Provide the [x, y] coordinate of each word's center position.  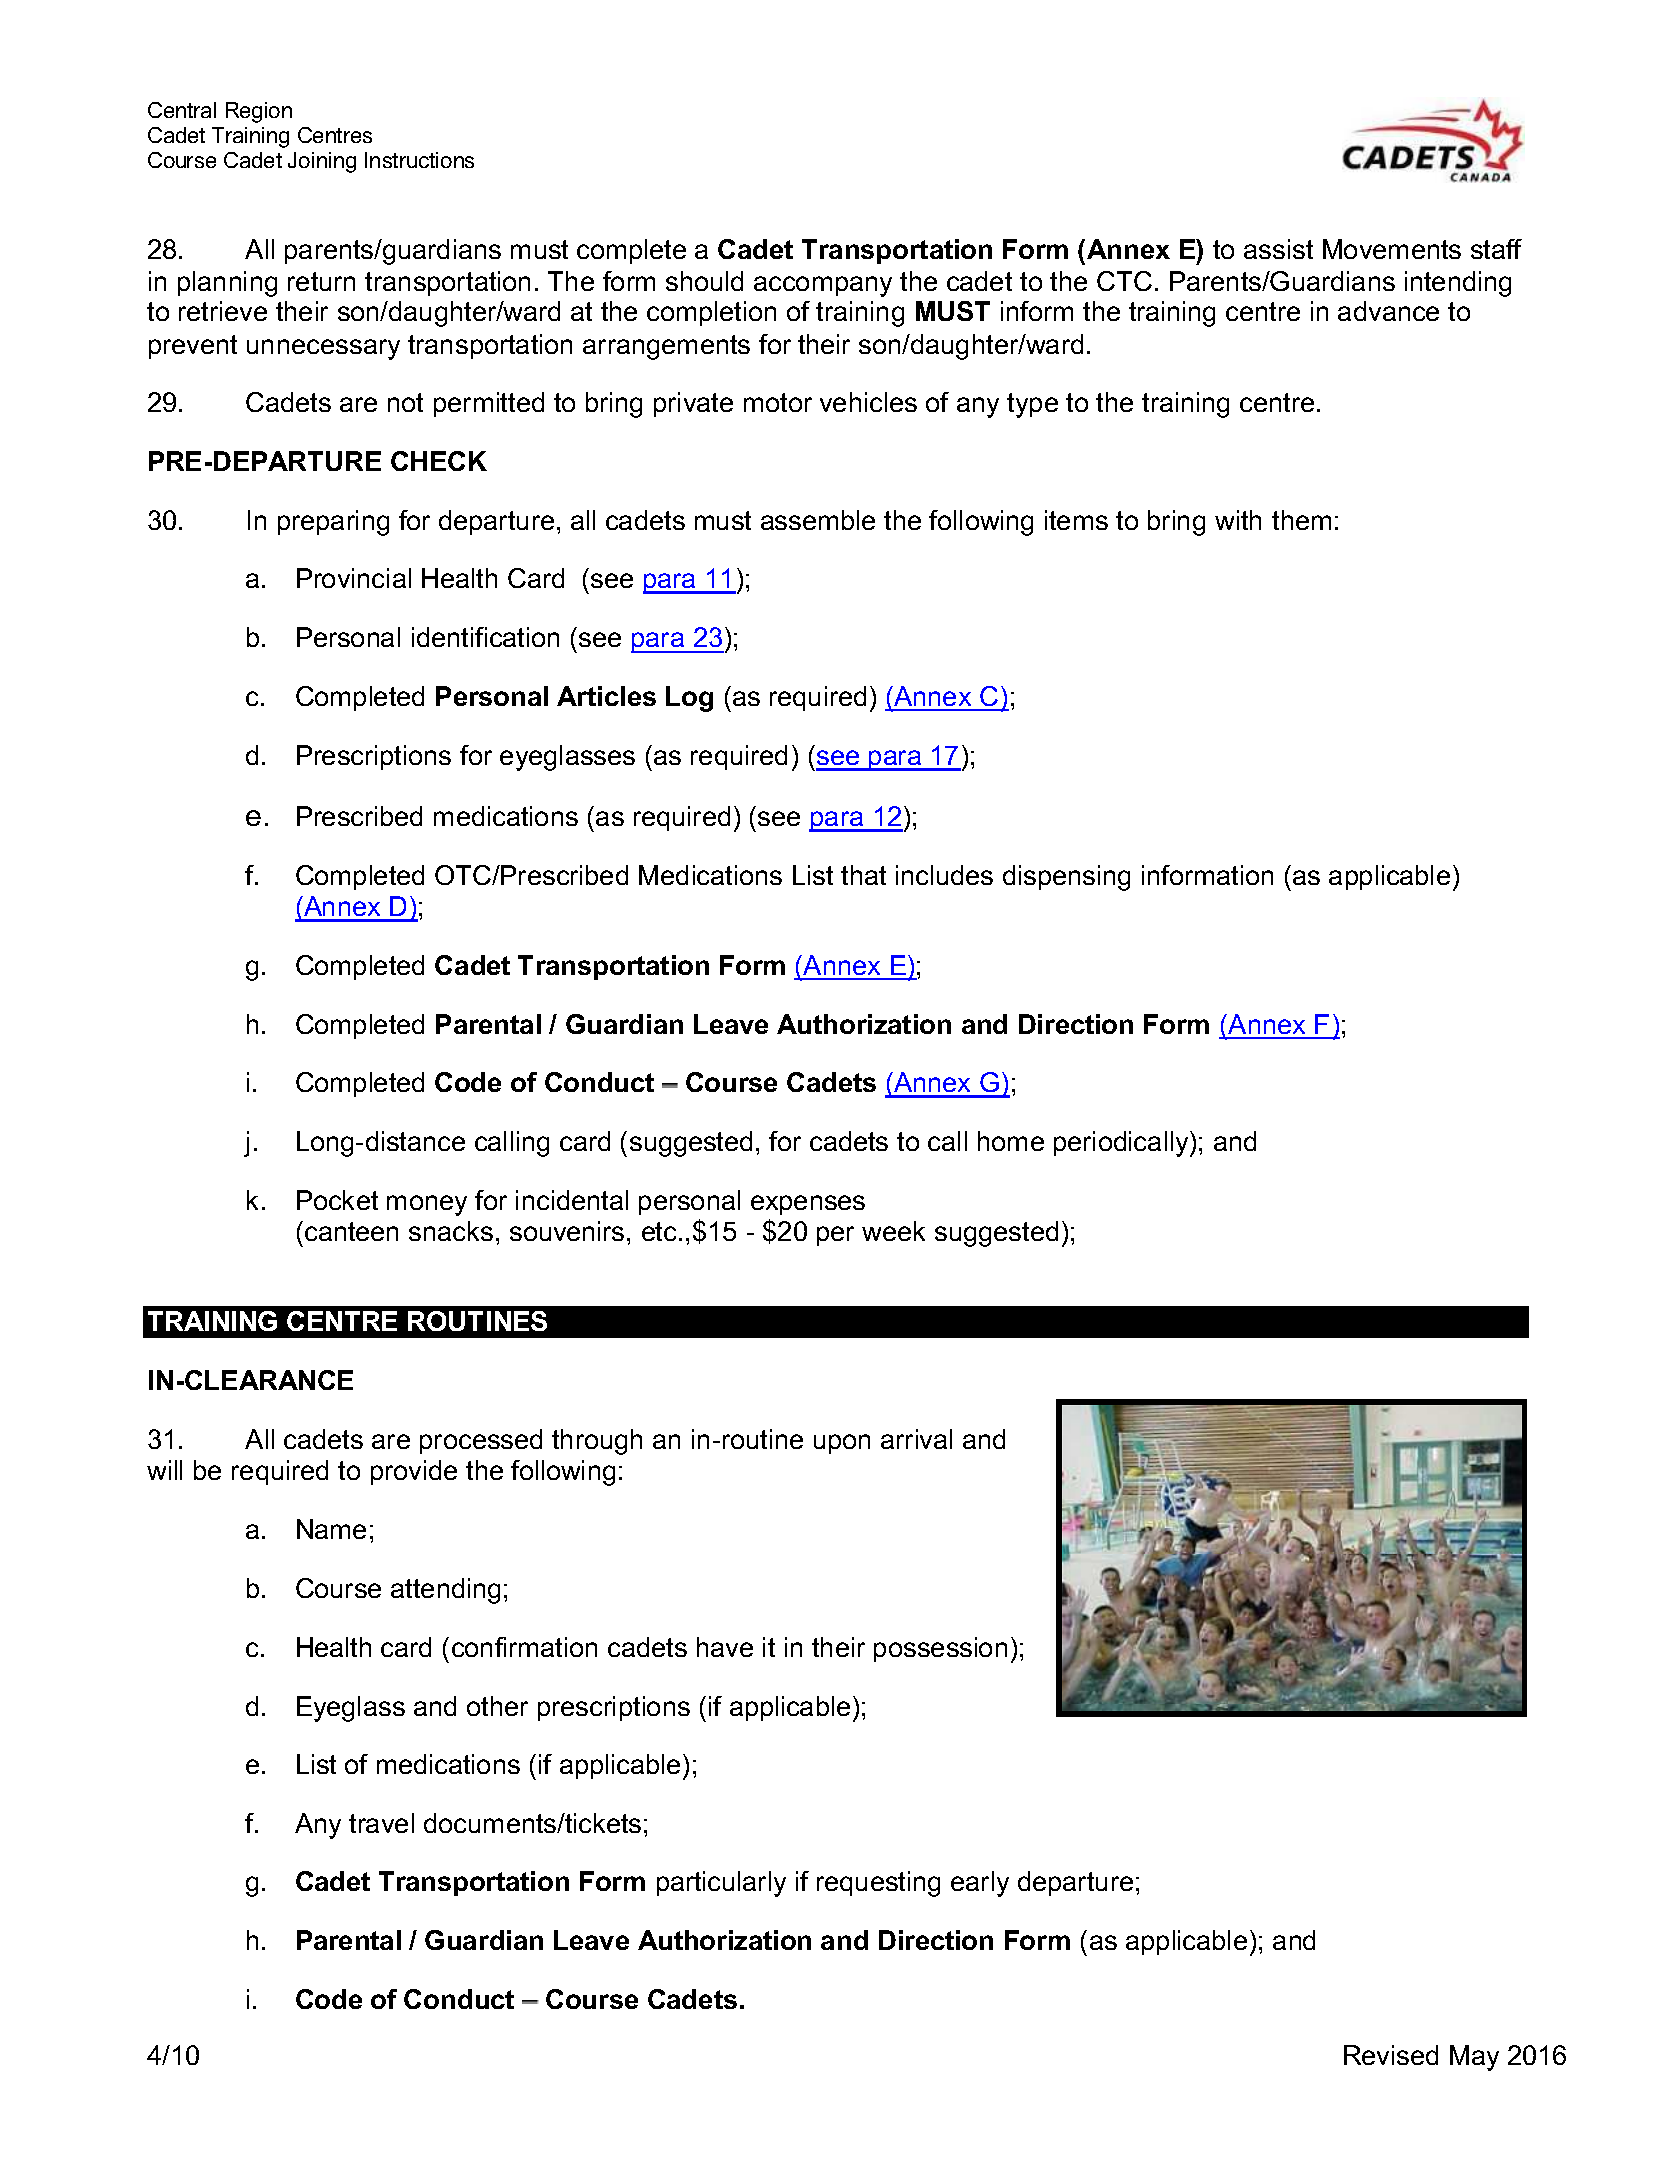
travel [381, 1823]
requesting [878, 1884]
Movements [1392, 249]
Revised [1391, 2055]
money [427, 1205]
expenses [808, 1205]
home [1011, 1141]
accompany [823, 286]
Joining [322, 162]
